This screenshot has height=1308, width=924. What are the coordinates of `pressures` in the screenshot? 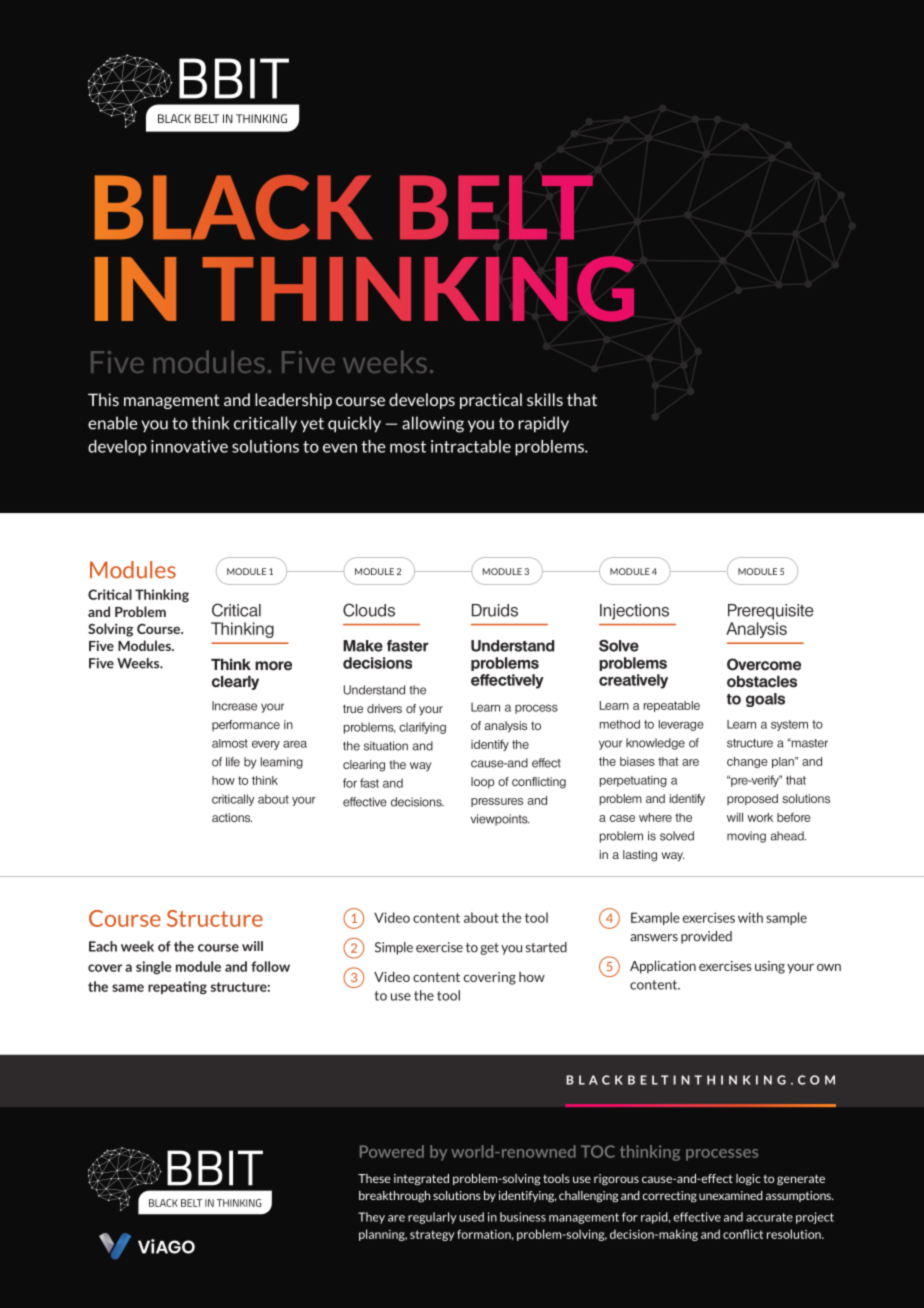 It's located at (497, 802).
